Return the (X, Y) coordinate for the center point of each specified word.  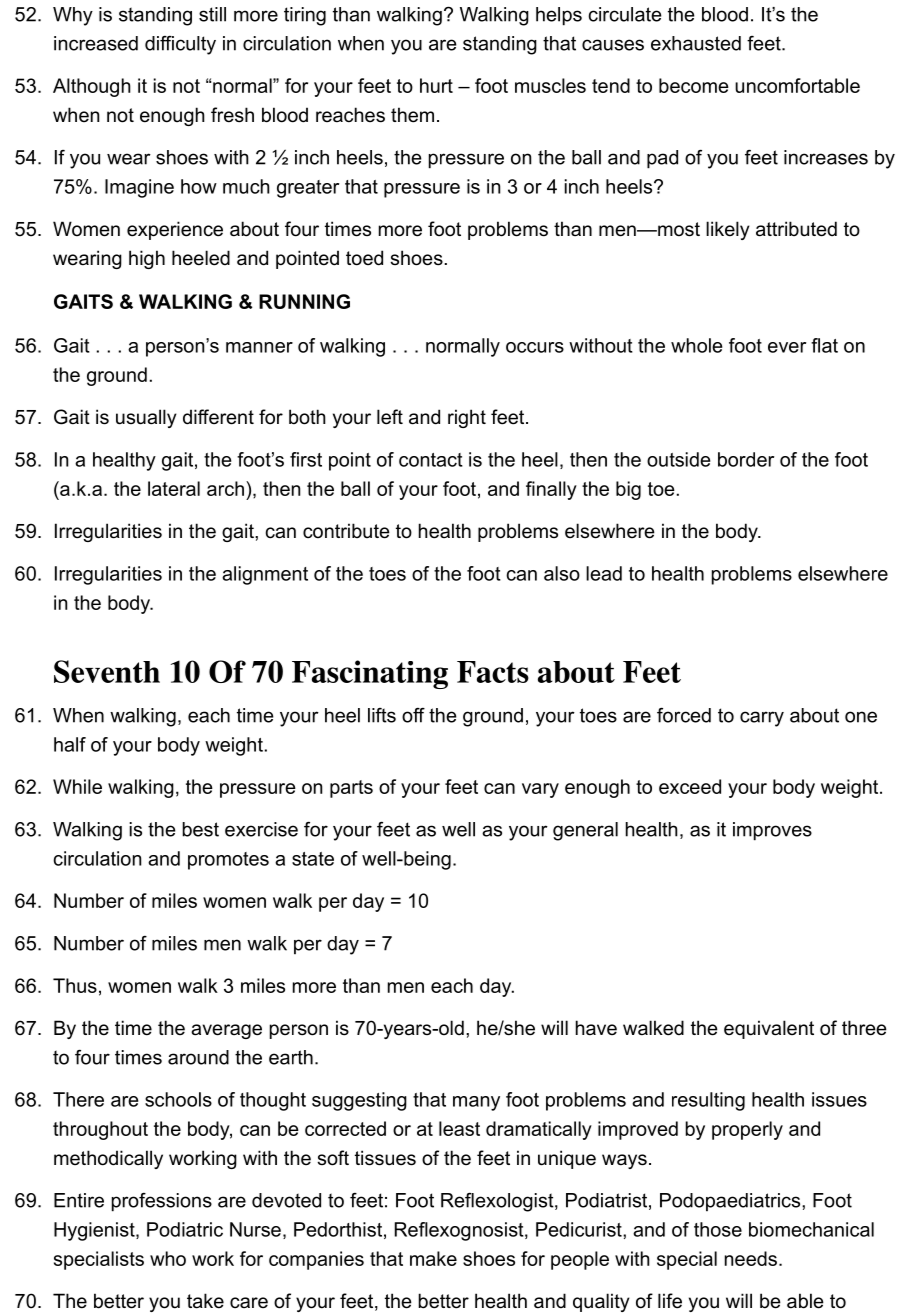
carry (762, 719)
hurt (436, 85)
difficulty (180, 45)
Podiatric (185, 1229)
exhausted (696, 43)
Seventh (107, 671)
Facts (493, 672)
